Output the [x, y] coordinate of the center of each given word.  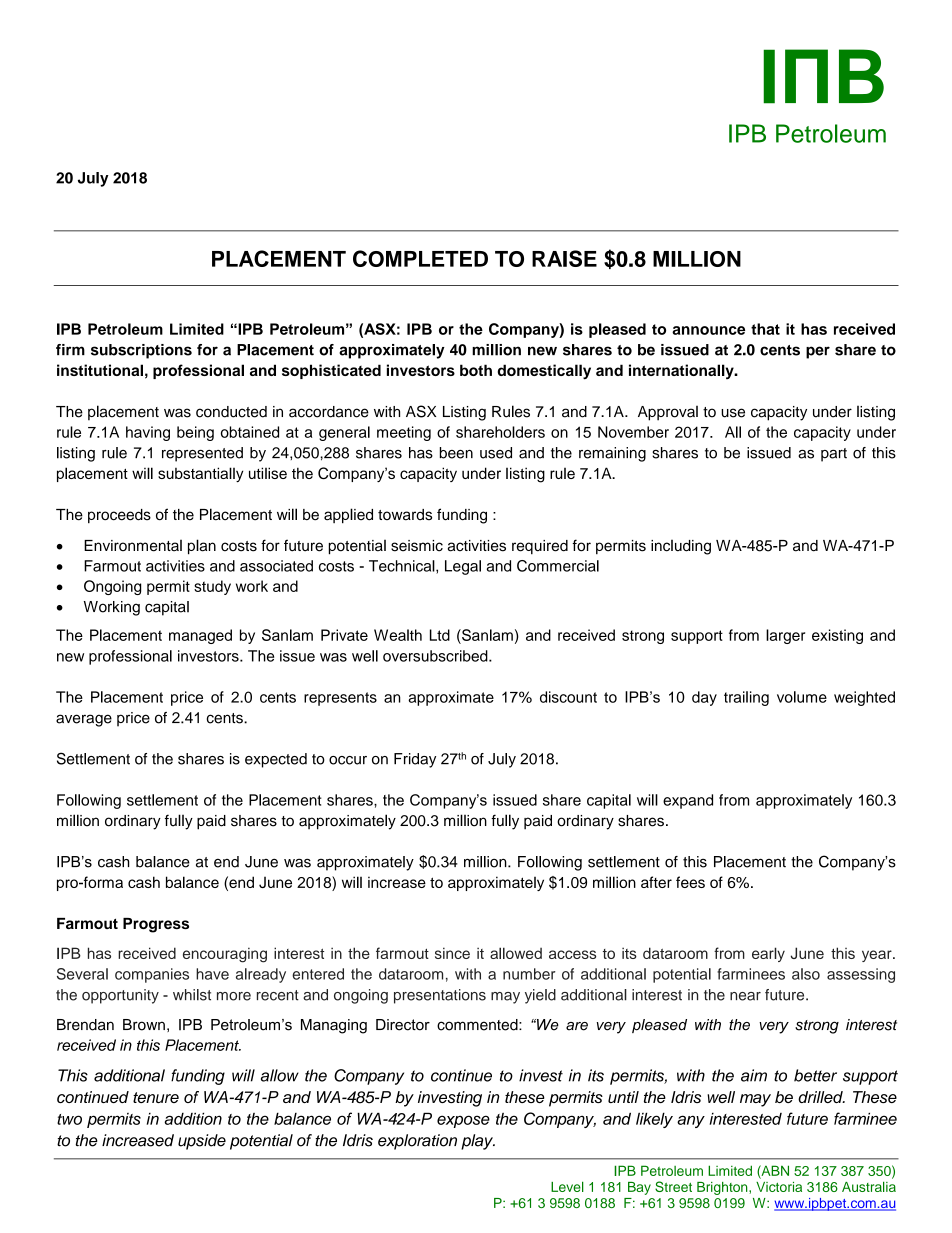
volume [802, 697]
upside [202, 1142]
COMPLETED [420, 258]
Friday [415, 760]
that [765, 329]
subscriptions [141, 351]
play [478, 1142]
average [84, 720]
